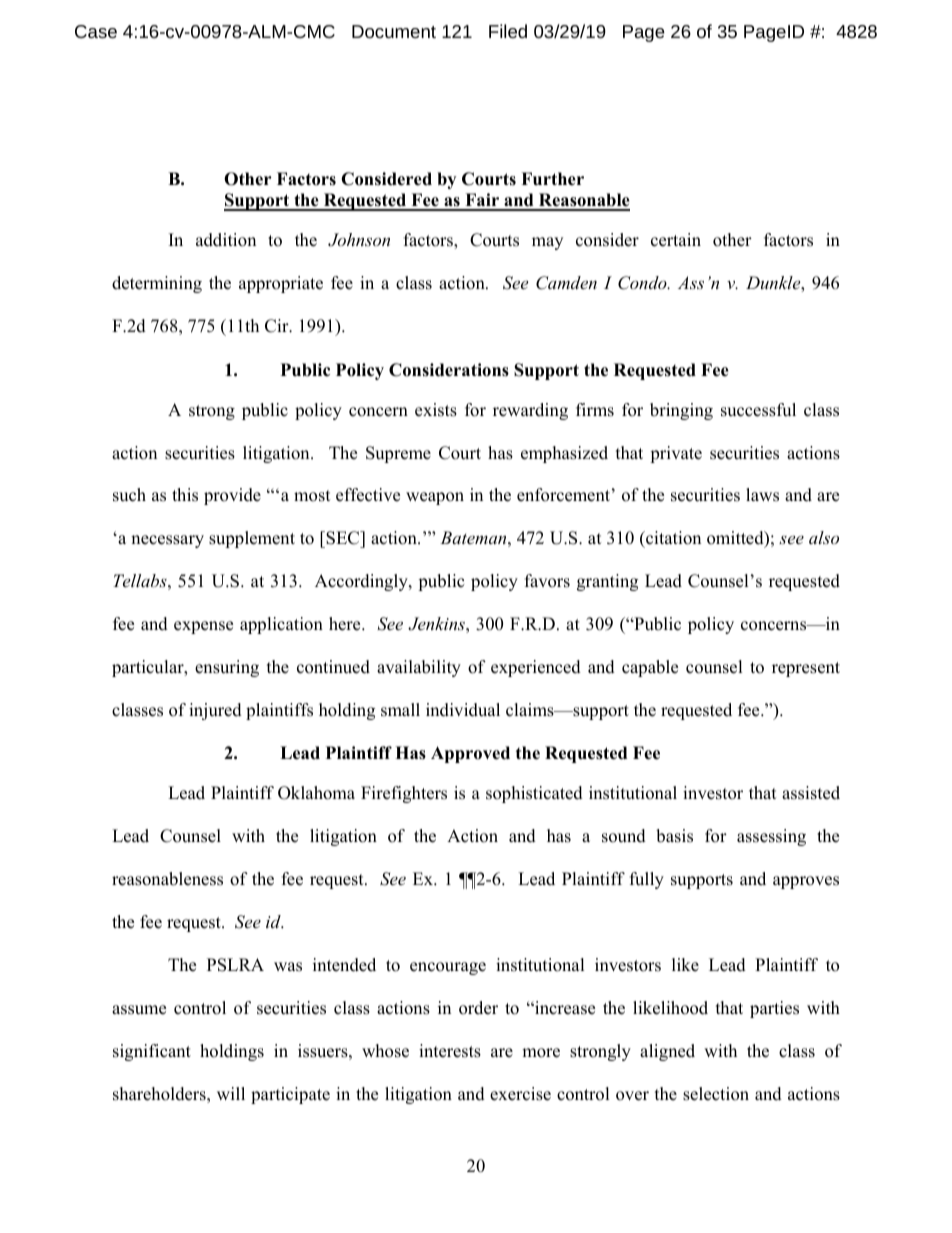 This image has height=1233, width=952. I want to click on necessary, so click(167, 541).
